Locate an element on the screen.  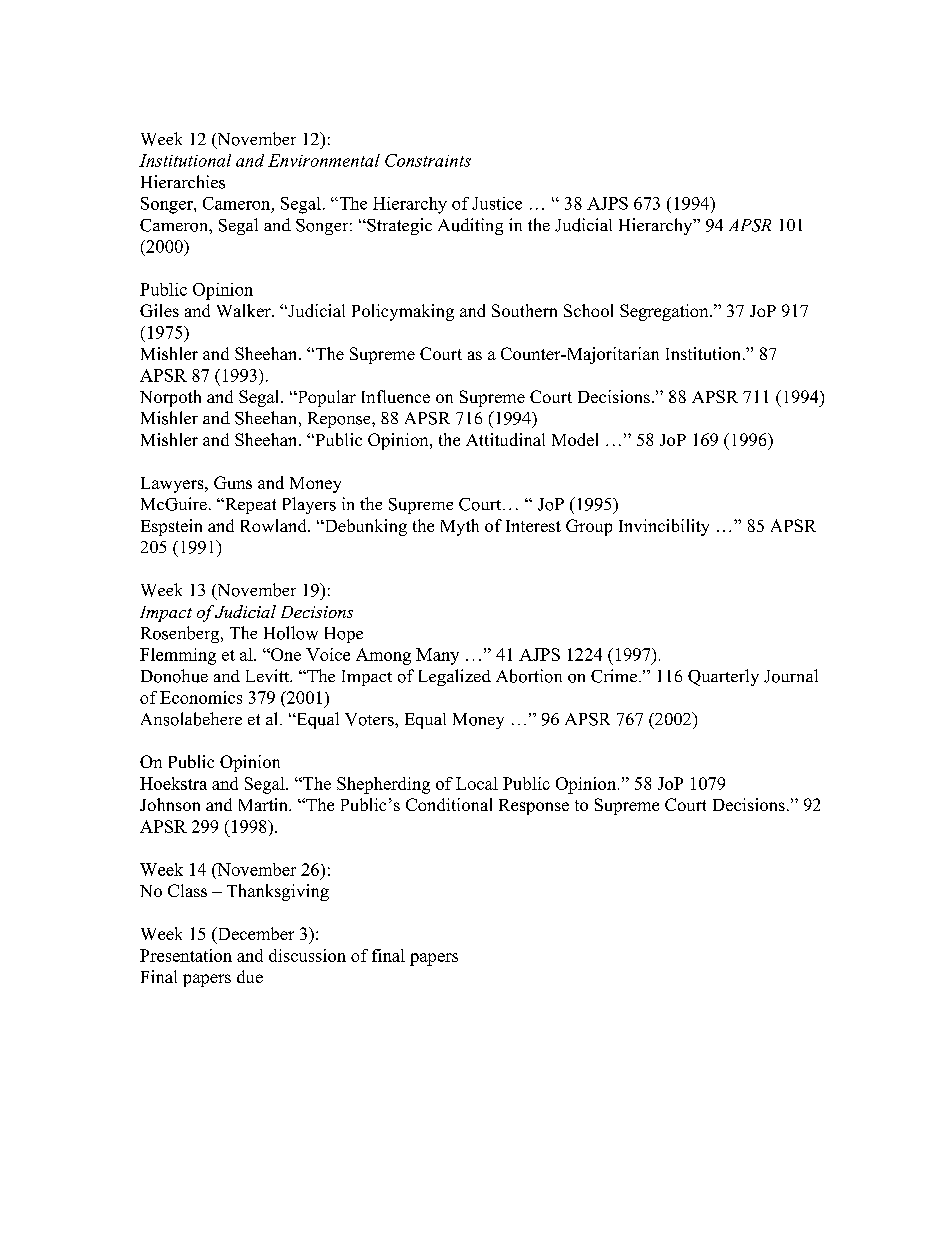
Invincibility is located at coordinates (664, 527).
